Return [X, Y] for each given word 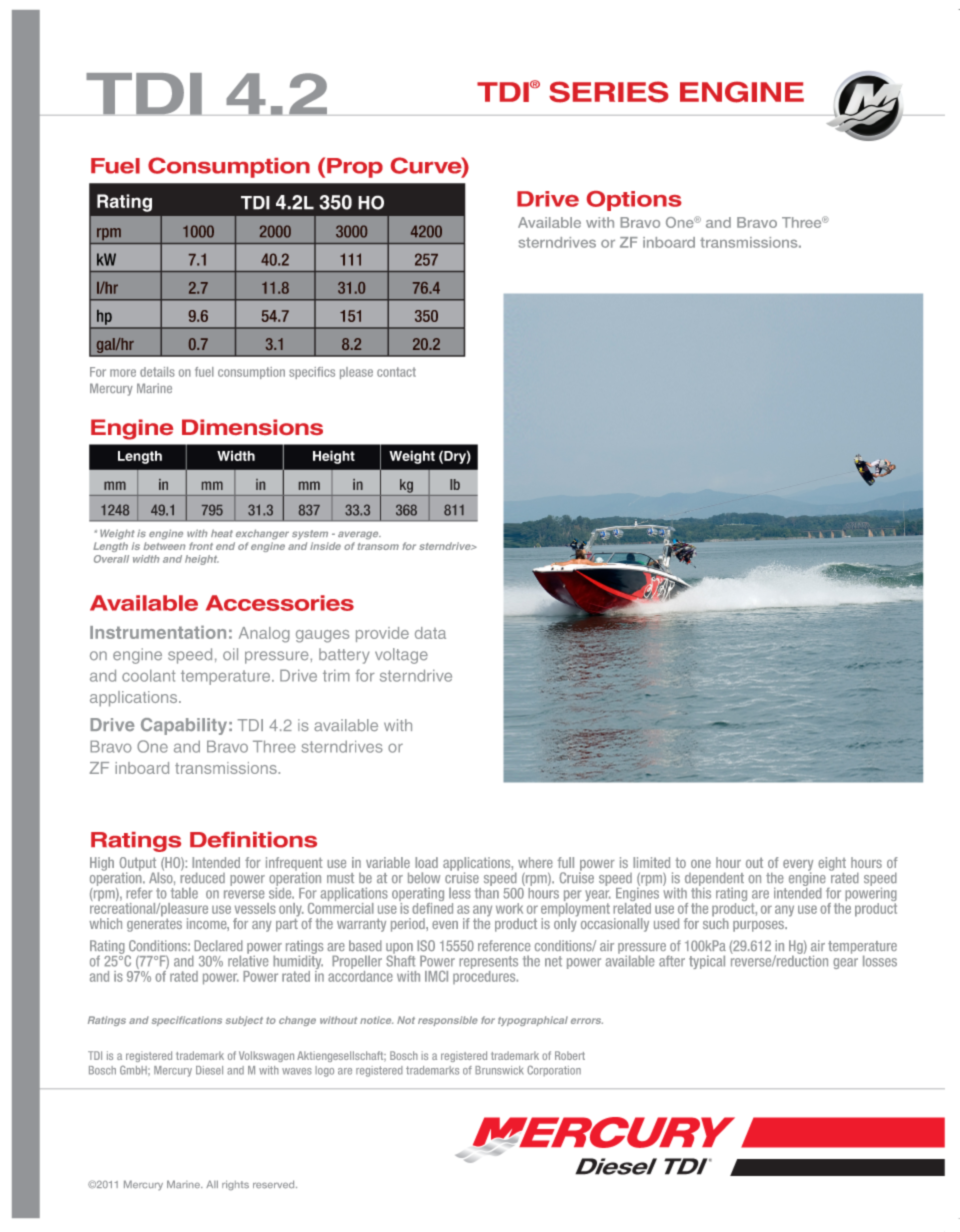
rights [235, 1185]
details [157, 372]
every [798, 866]
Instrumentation [158, 632]
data [430, 633]
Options [634, 201]
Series [609, 92]
